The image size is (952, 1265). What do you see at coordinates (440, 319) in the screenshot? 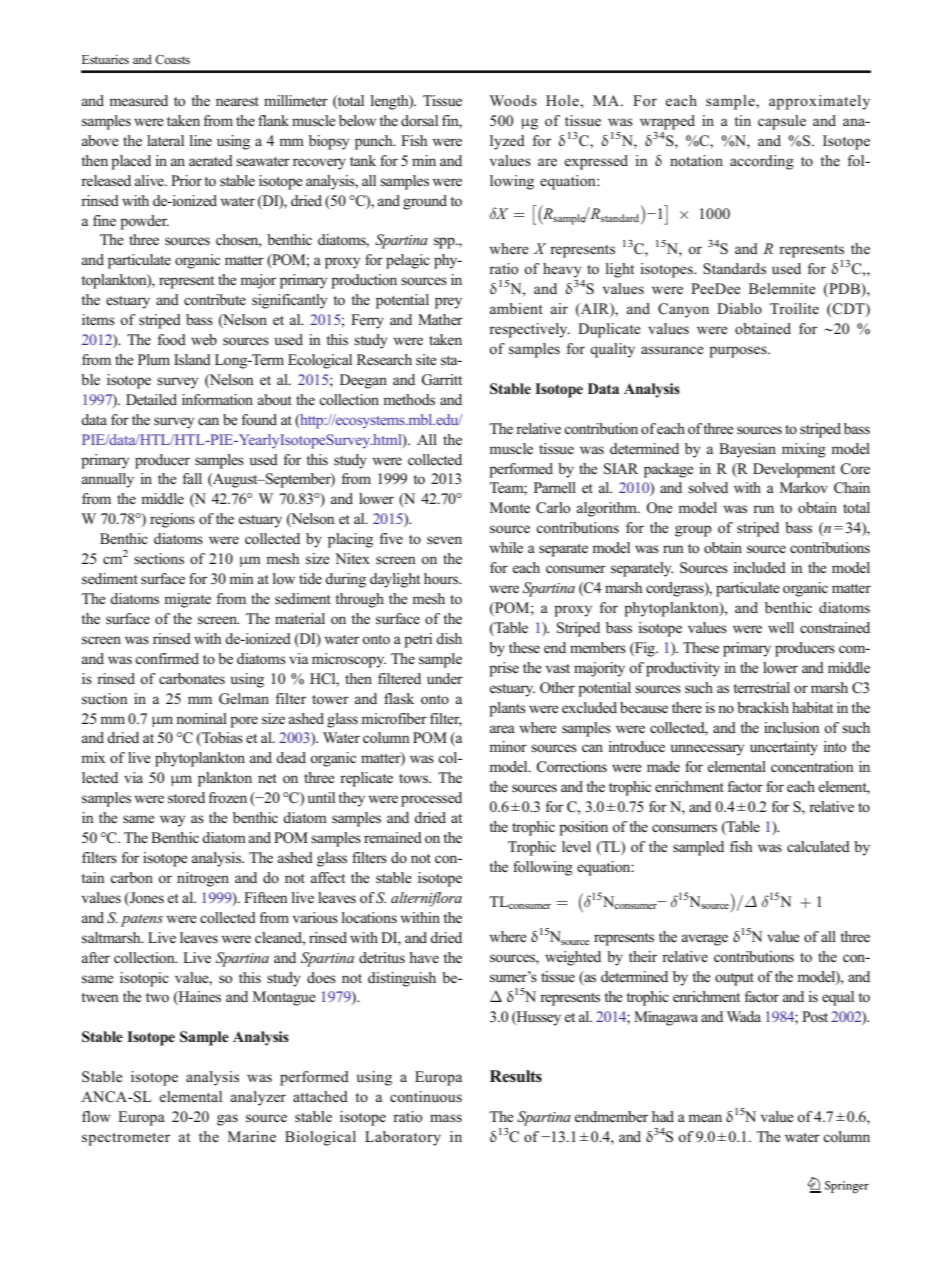
I see `Mather` at bounding box center [440, 319].
